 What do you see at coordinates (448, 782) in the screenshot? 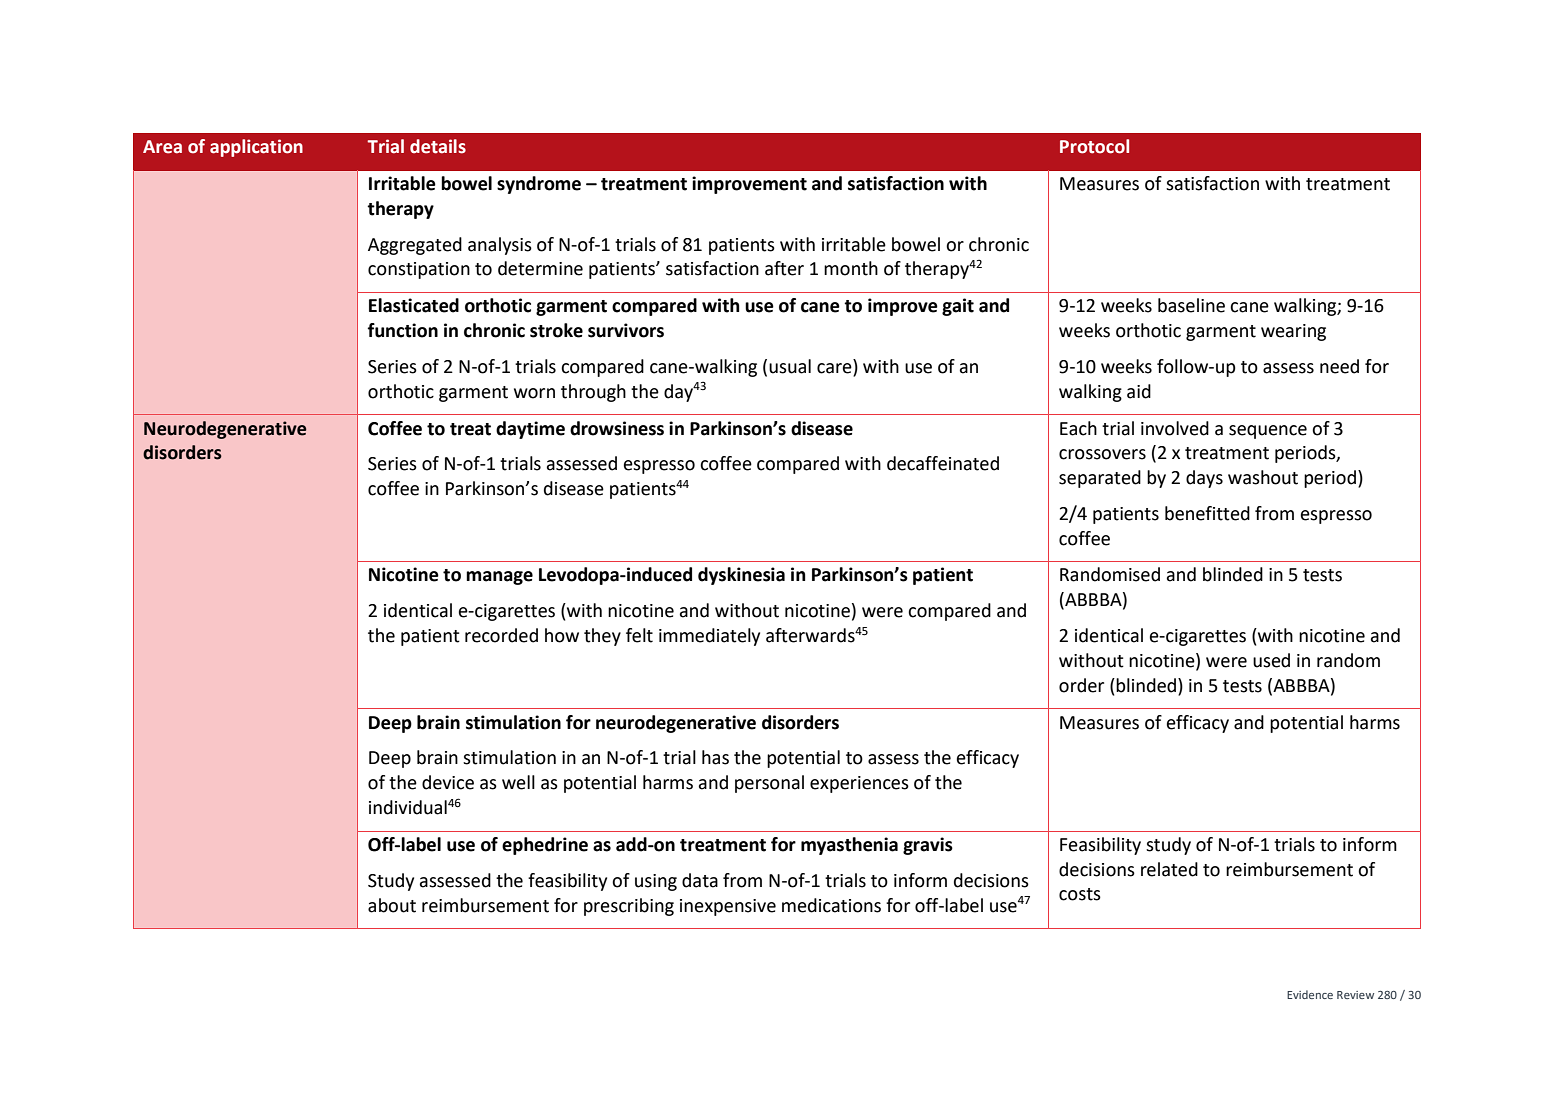
I see `device` at bounding box center [448, 782].
